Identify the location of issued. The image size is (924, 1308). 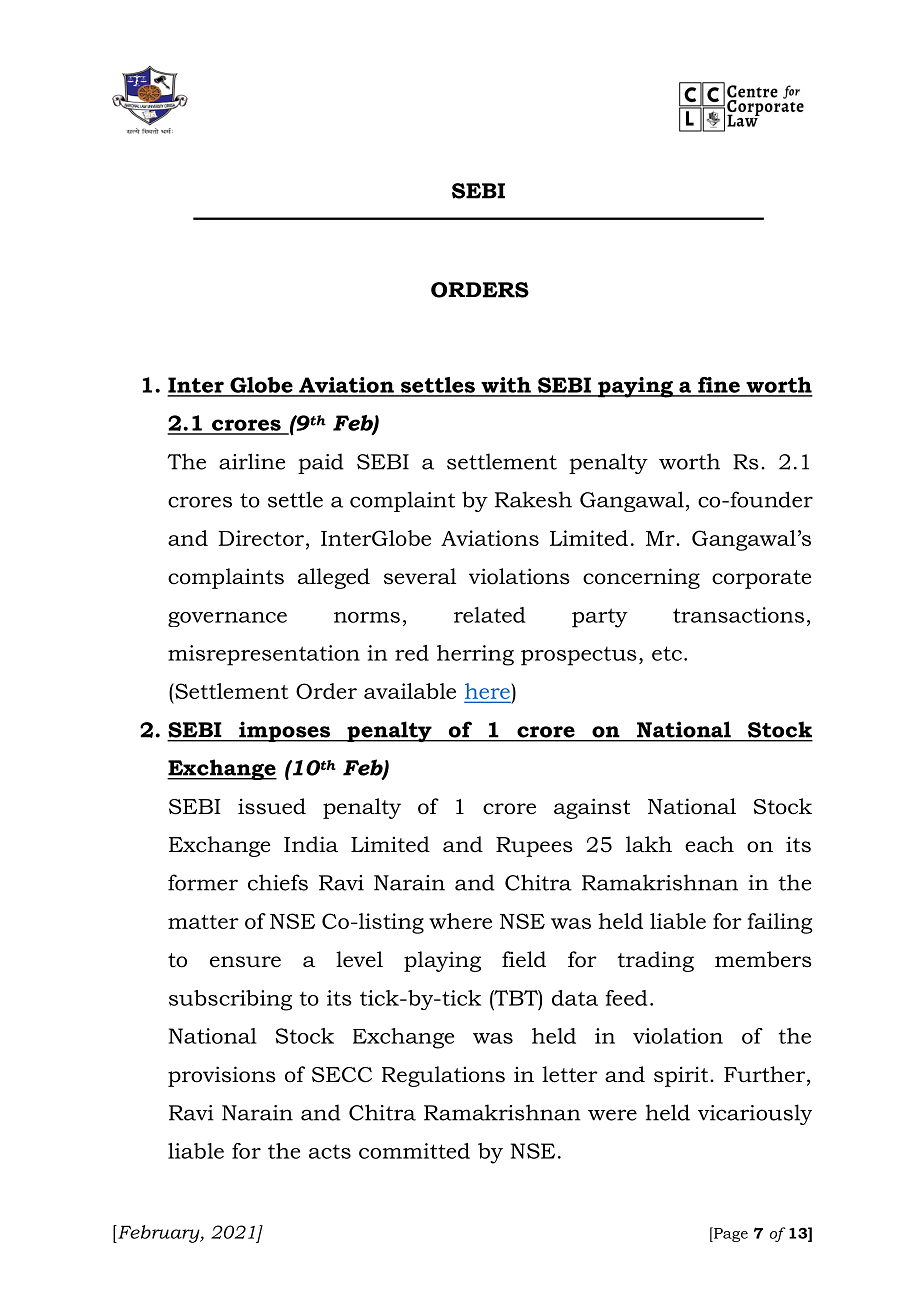
(272, 806).
